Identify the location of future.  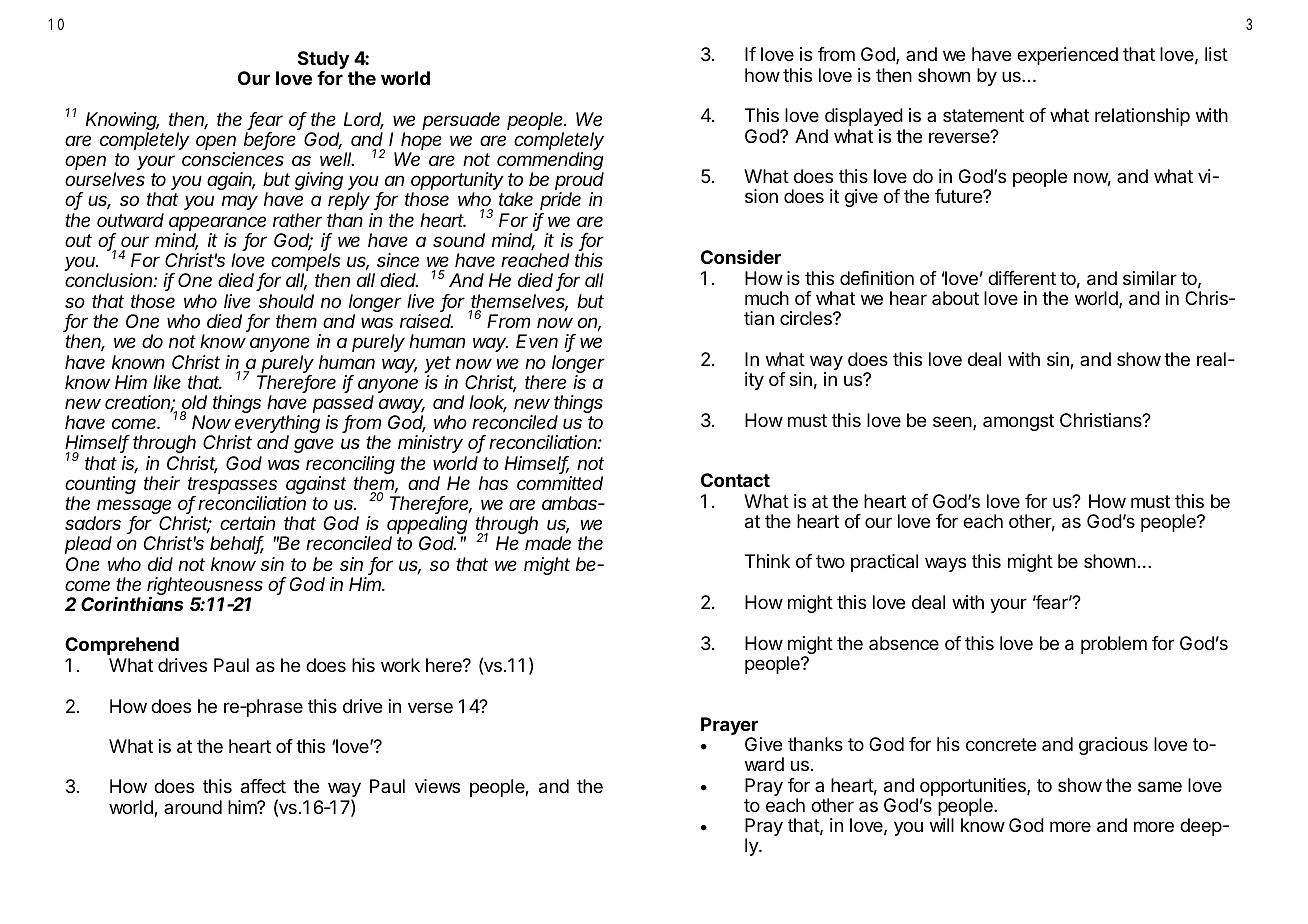
(959, 196).
